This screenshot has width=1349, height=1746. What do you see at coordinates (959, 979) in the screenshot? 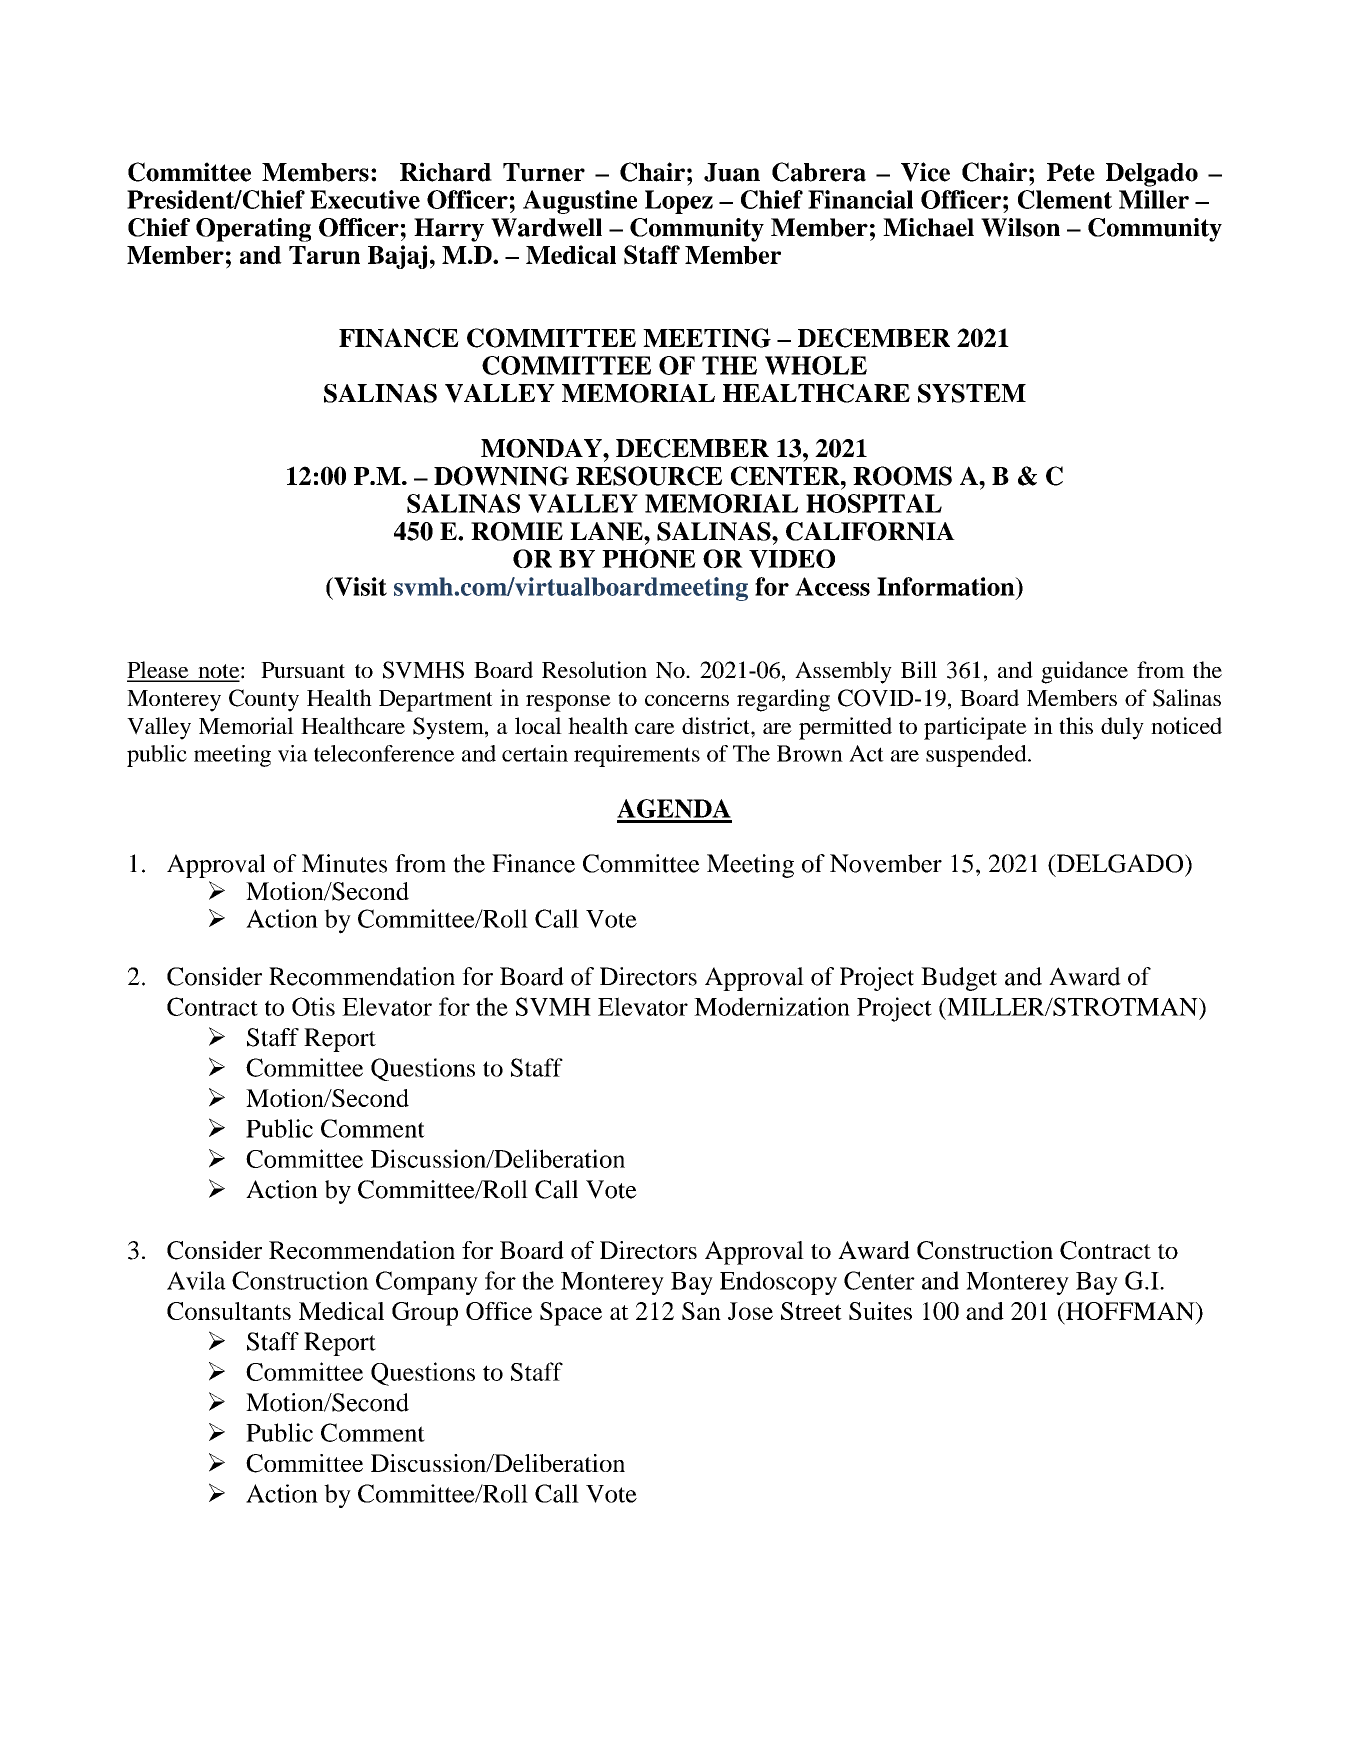
I see `Budget` at bounding box center [959, 979].
